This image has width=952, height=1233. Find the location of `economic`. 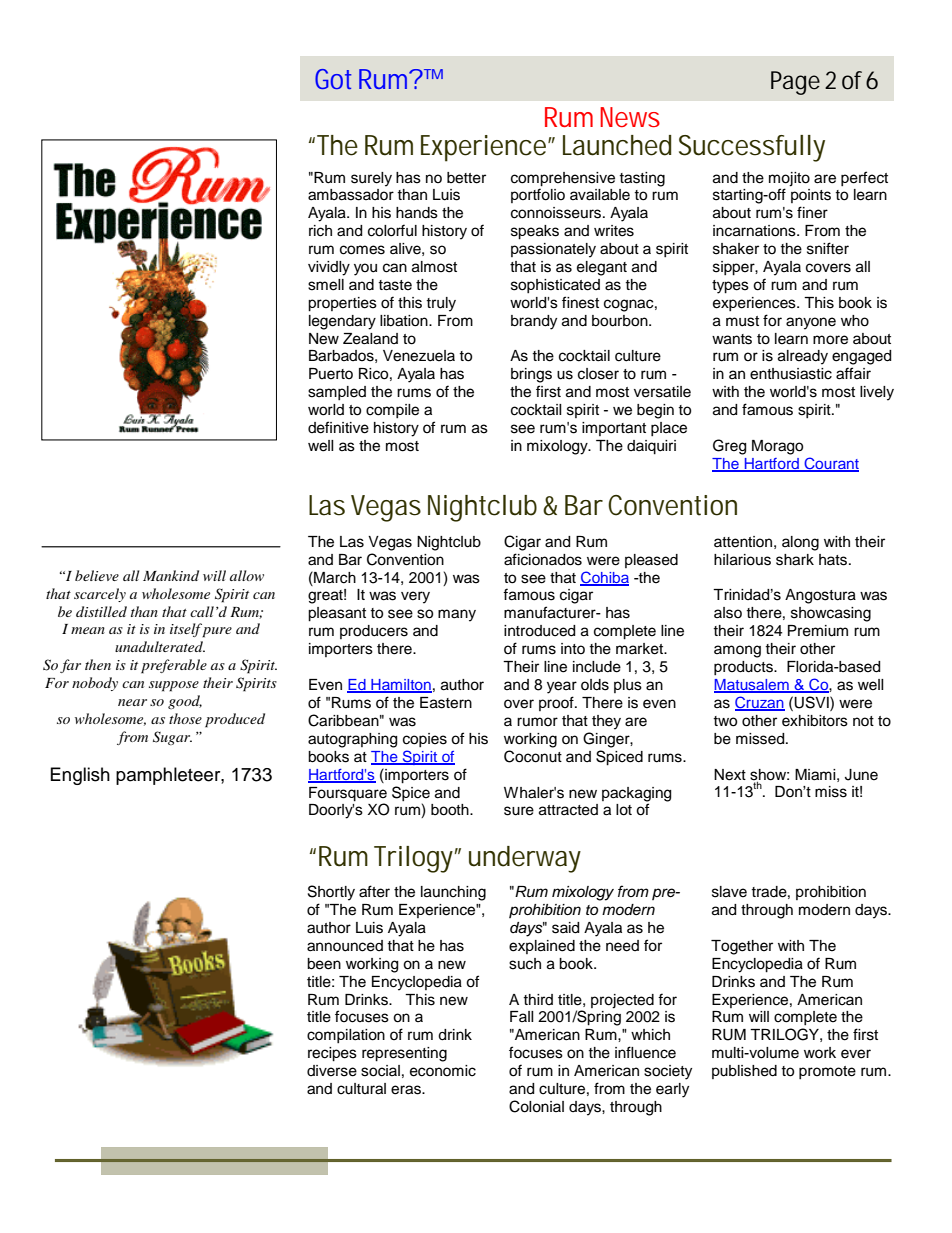

economic is located at coordinates (443, 1071).
